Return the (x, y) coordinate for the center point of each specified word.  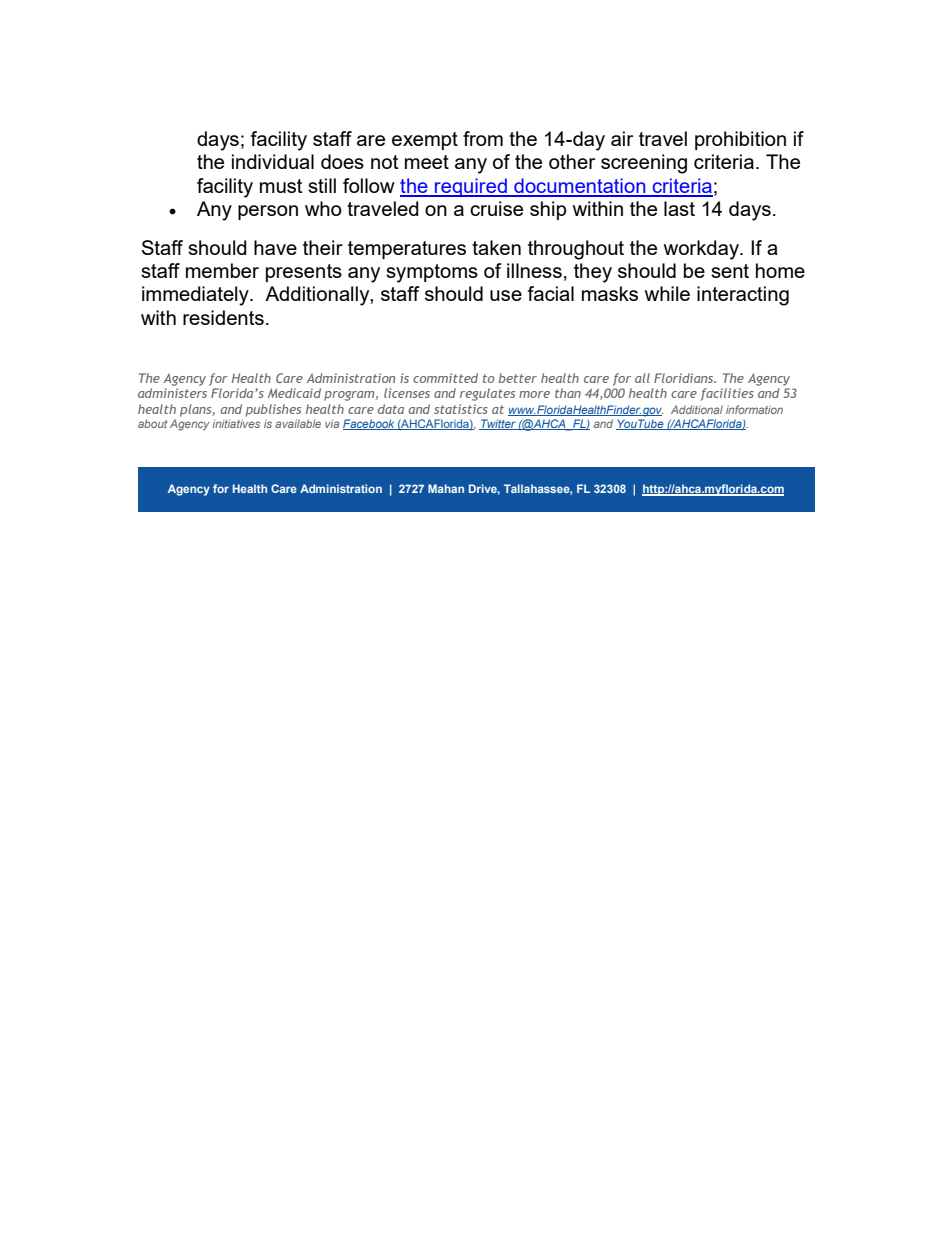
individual (273, 161)
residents (223, 317)
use (506, 295)
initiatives (236, 423)
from (483, 138)
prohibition (740, 140)
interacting (743, 296)
